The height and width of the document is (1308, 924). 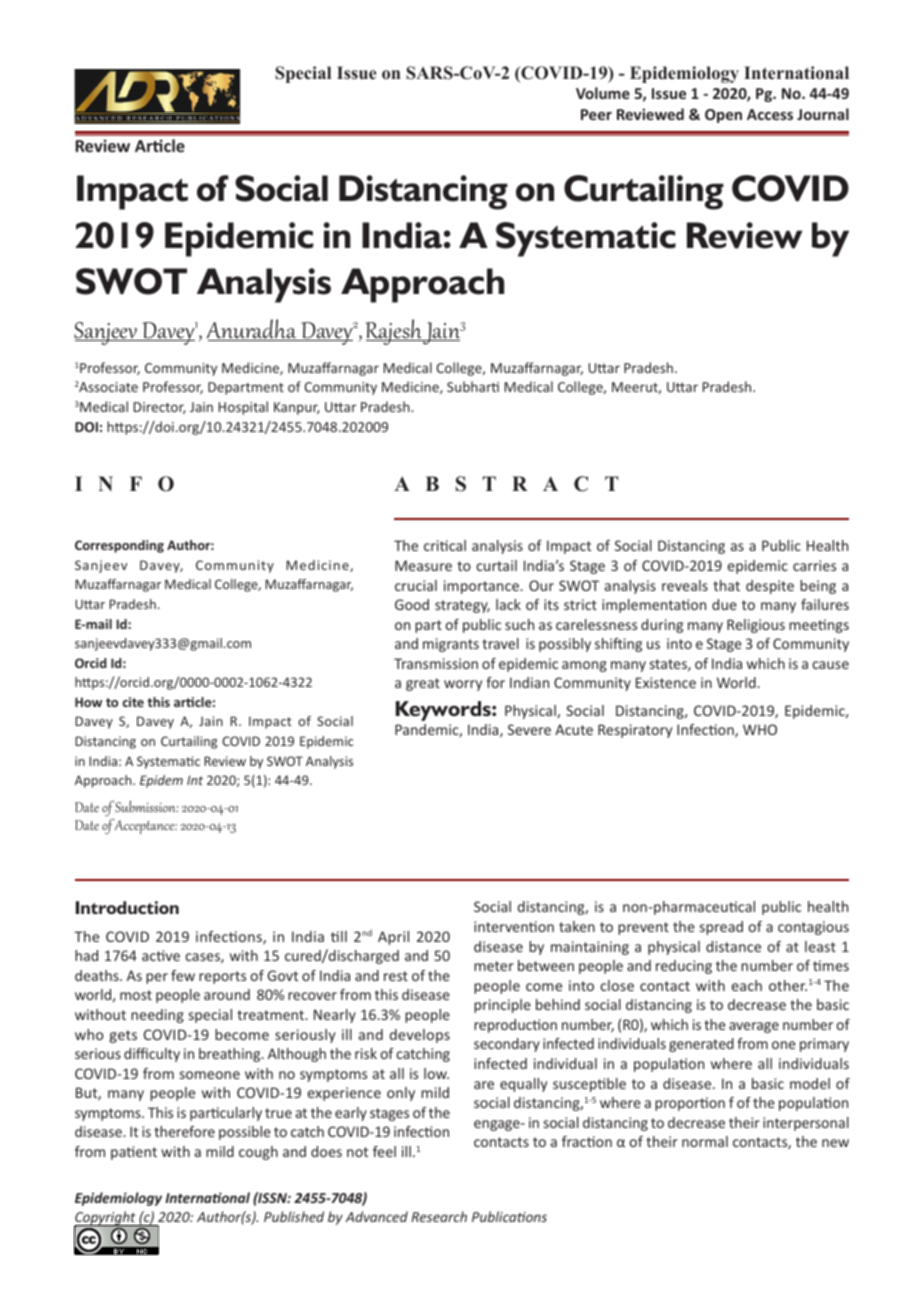 What do you see at coordinates (395, 332) in the document?
I see `Rajesh` at bounding box center [395, 332].
